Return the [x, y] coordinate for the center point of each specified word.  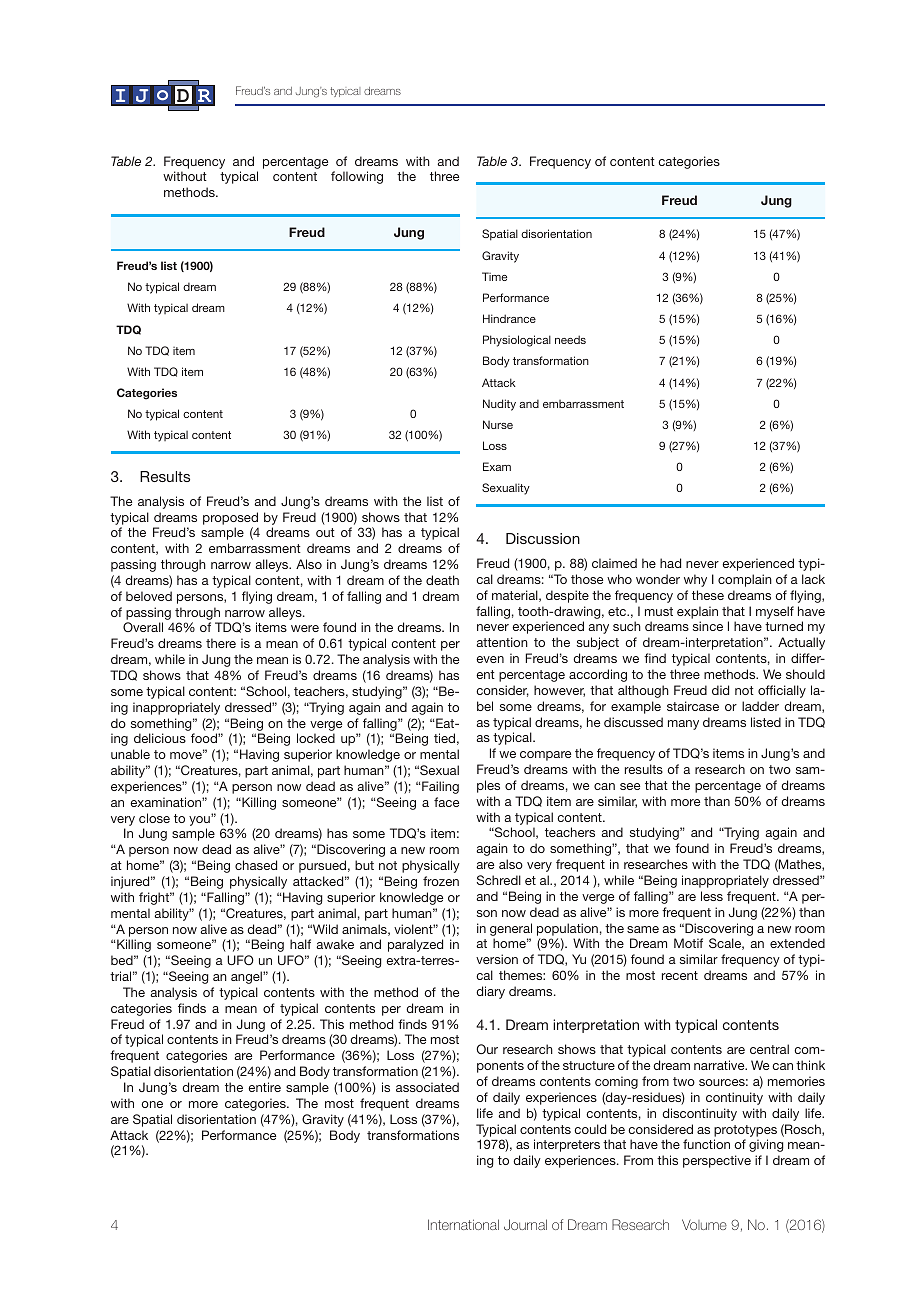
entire [264, 1087]
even [490, 659]
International [463, 1224]
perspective [717, 1161]
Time [494, 276]
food [205, 738]
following [357, 177]
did [720, 690]
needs [570, 339]
